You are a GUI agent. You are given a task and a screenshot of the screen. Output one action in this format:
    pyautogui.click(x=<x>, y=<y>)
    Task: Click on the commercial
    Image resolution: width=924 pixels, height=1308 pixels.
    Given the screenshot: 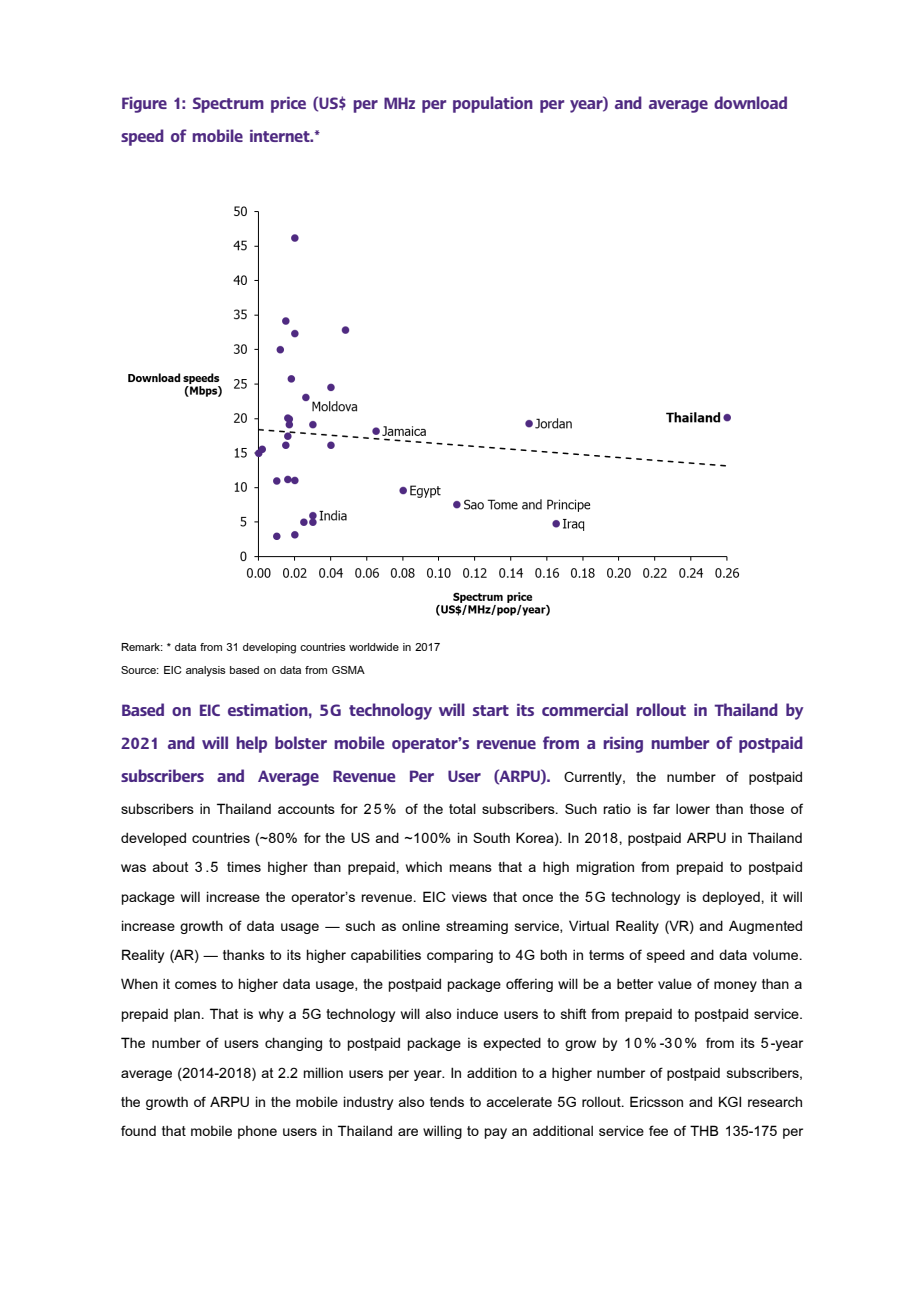 What is the action you would take?
    pyautogui.click(x=585, y=709)
